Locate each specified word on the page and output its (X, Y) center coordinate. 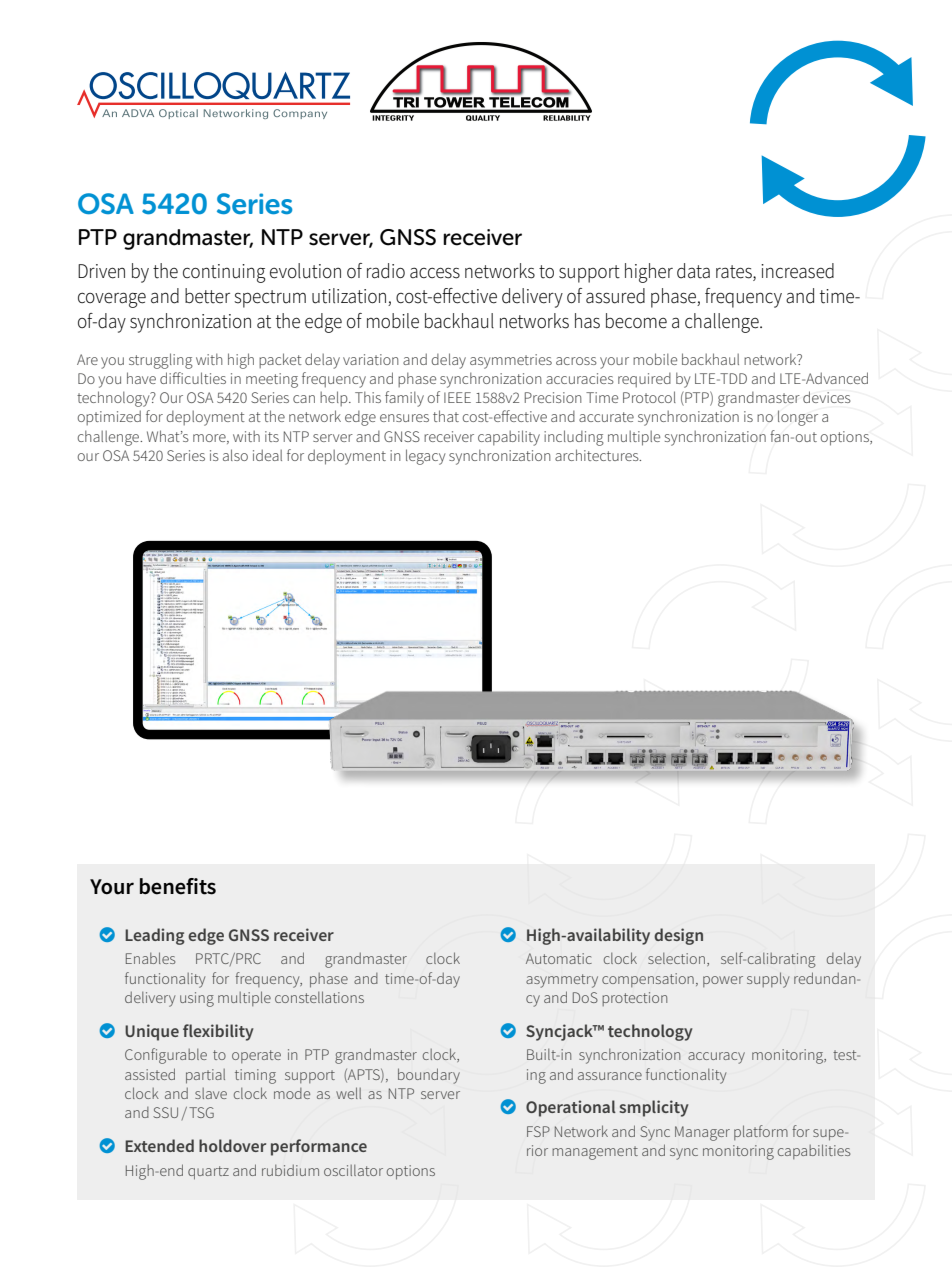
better (207, 296)
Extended (159, 1145)
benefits (178, 886)
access (435, 273)
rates (735, 273)
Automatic (559, 958)
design (678, 936)
